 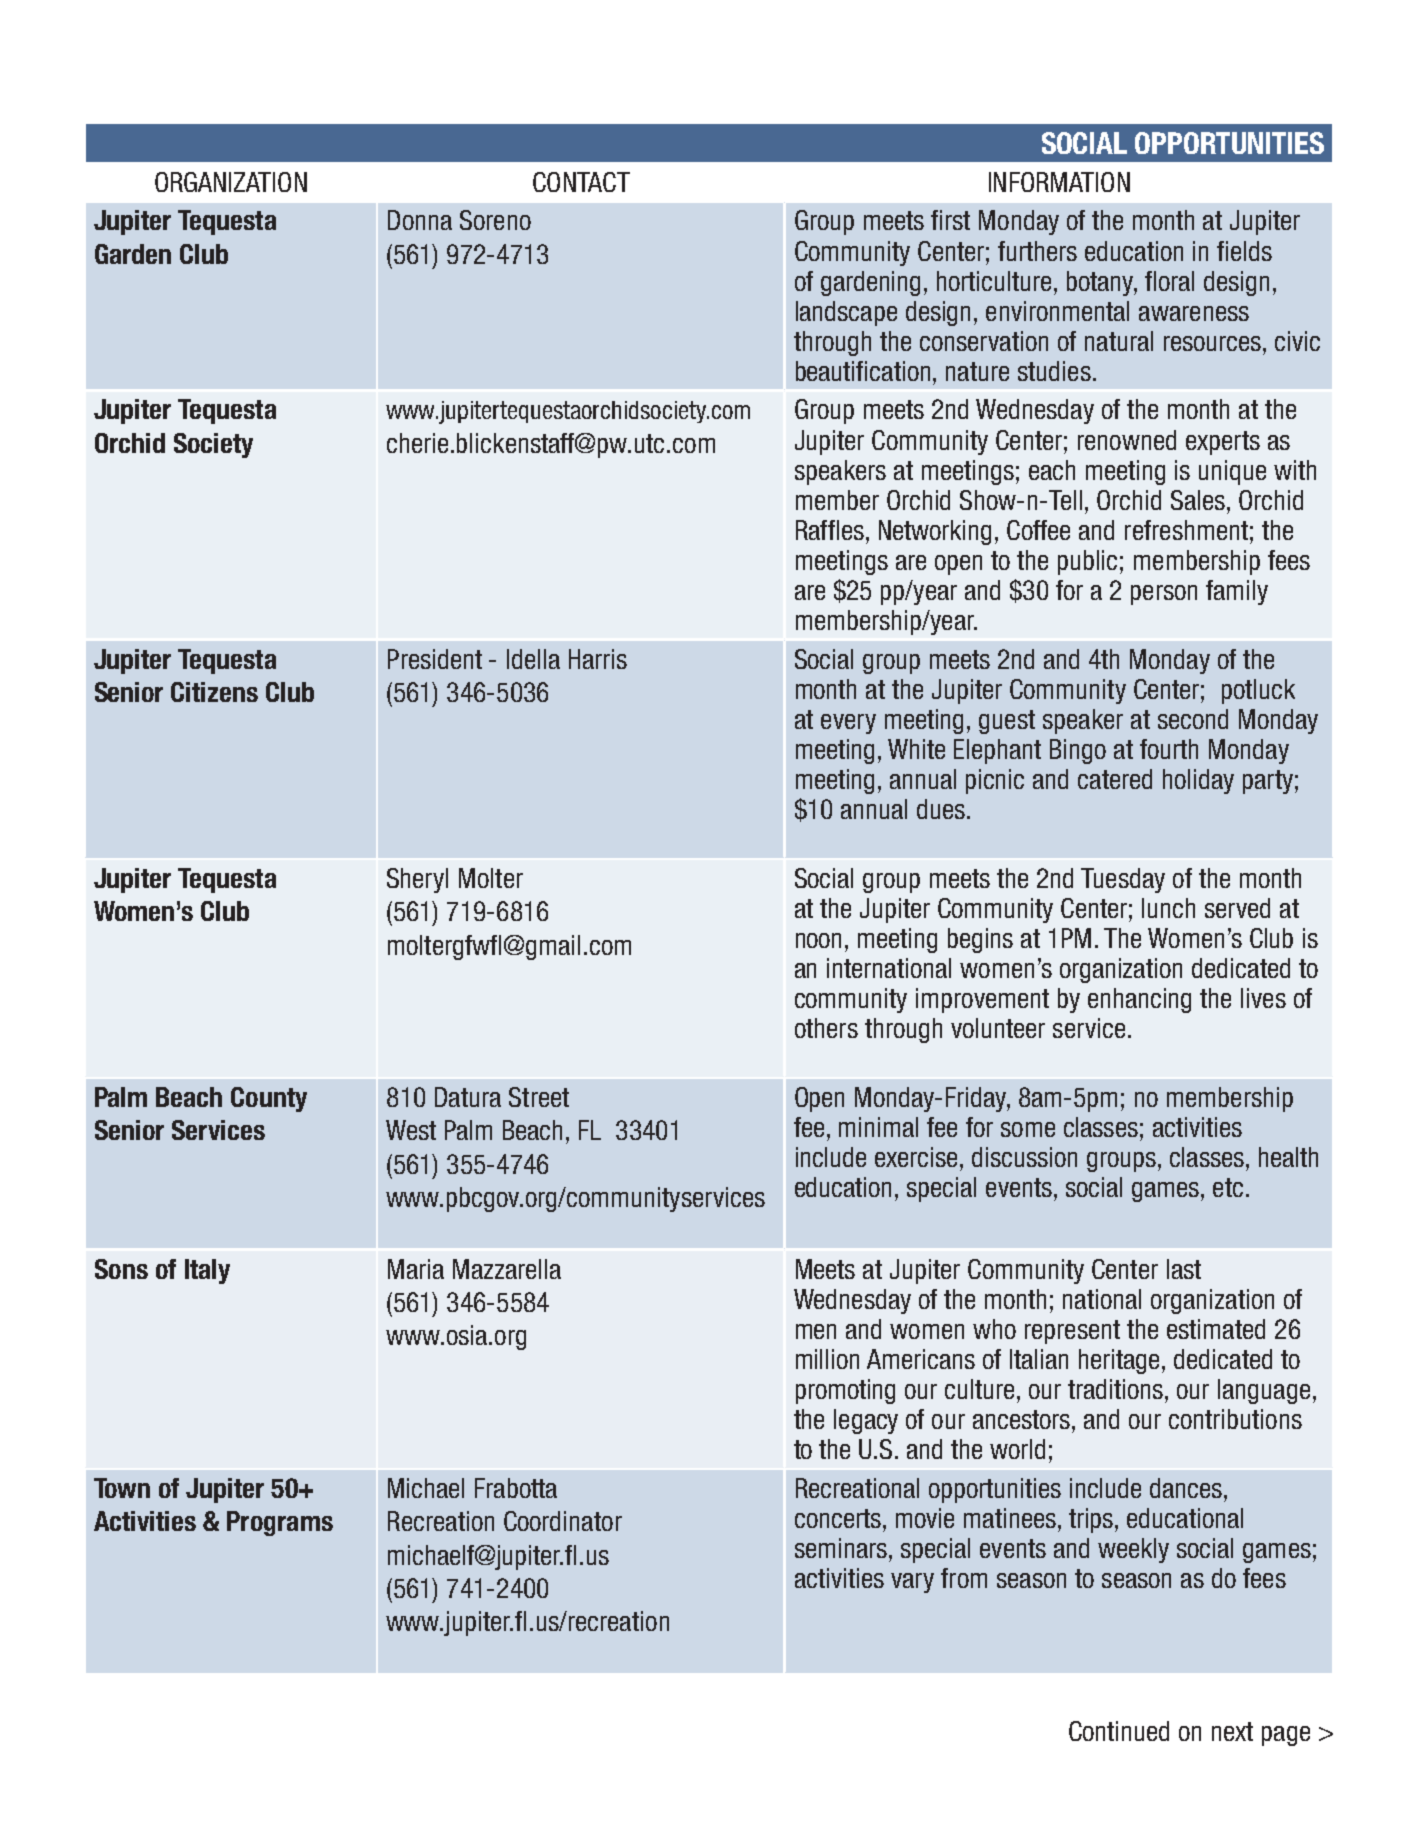 What do you see at coordinates (1169, 281) in the screenshot?
I see `floral` at bounding box center [1169, 281].
